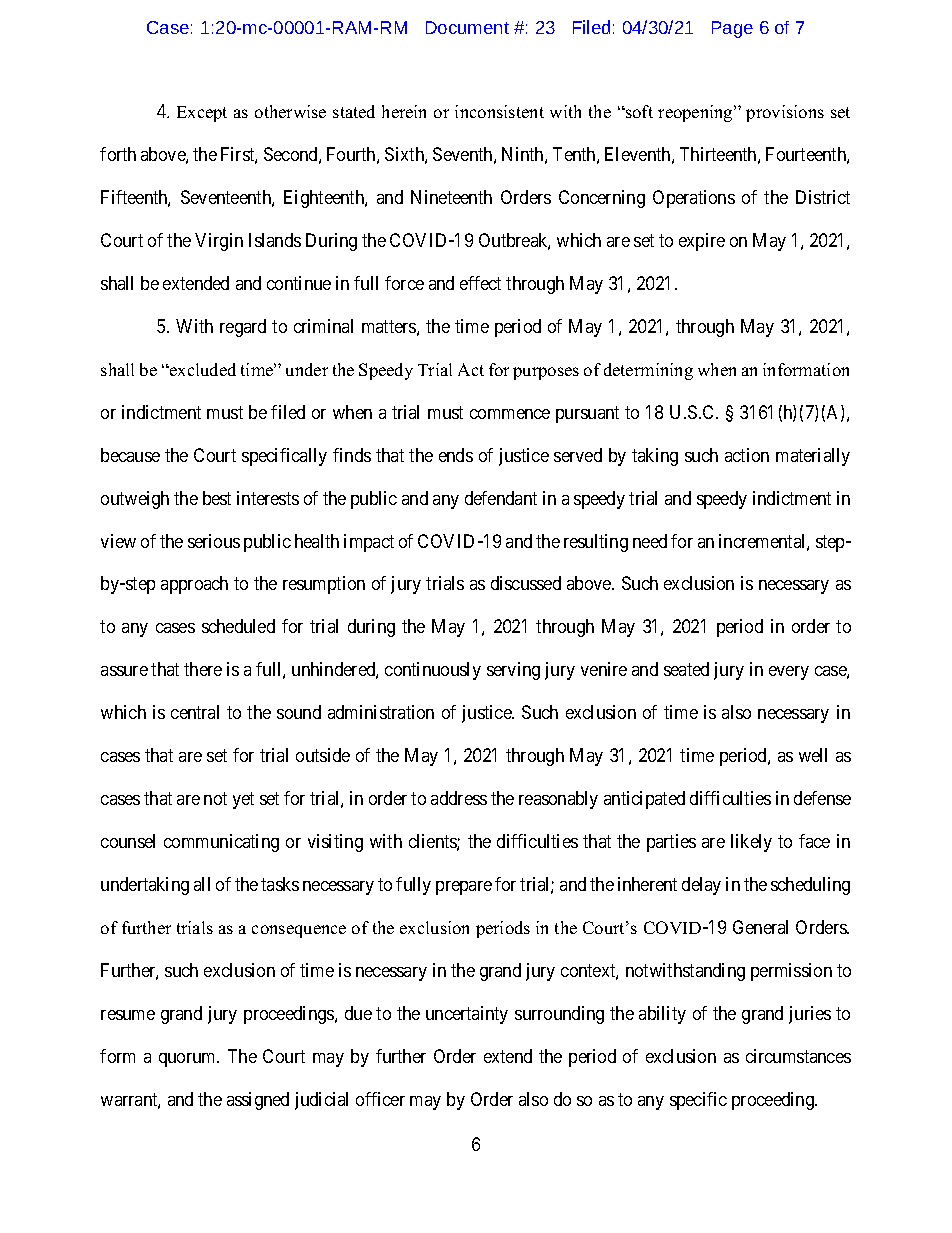 The height and width of the page is (1233, 952). I want to click on uncertainty, so click(467, 1015).
